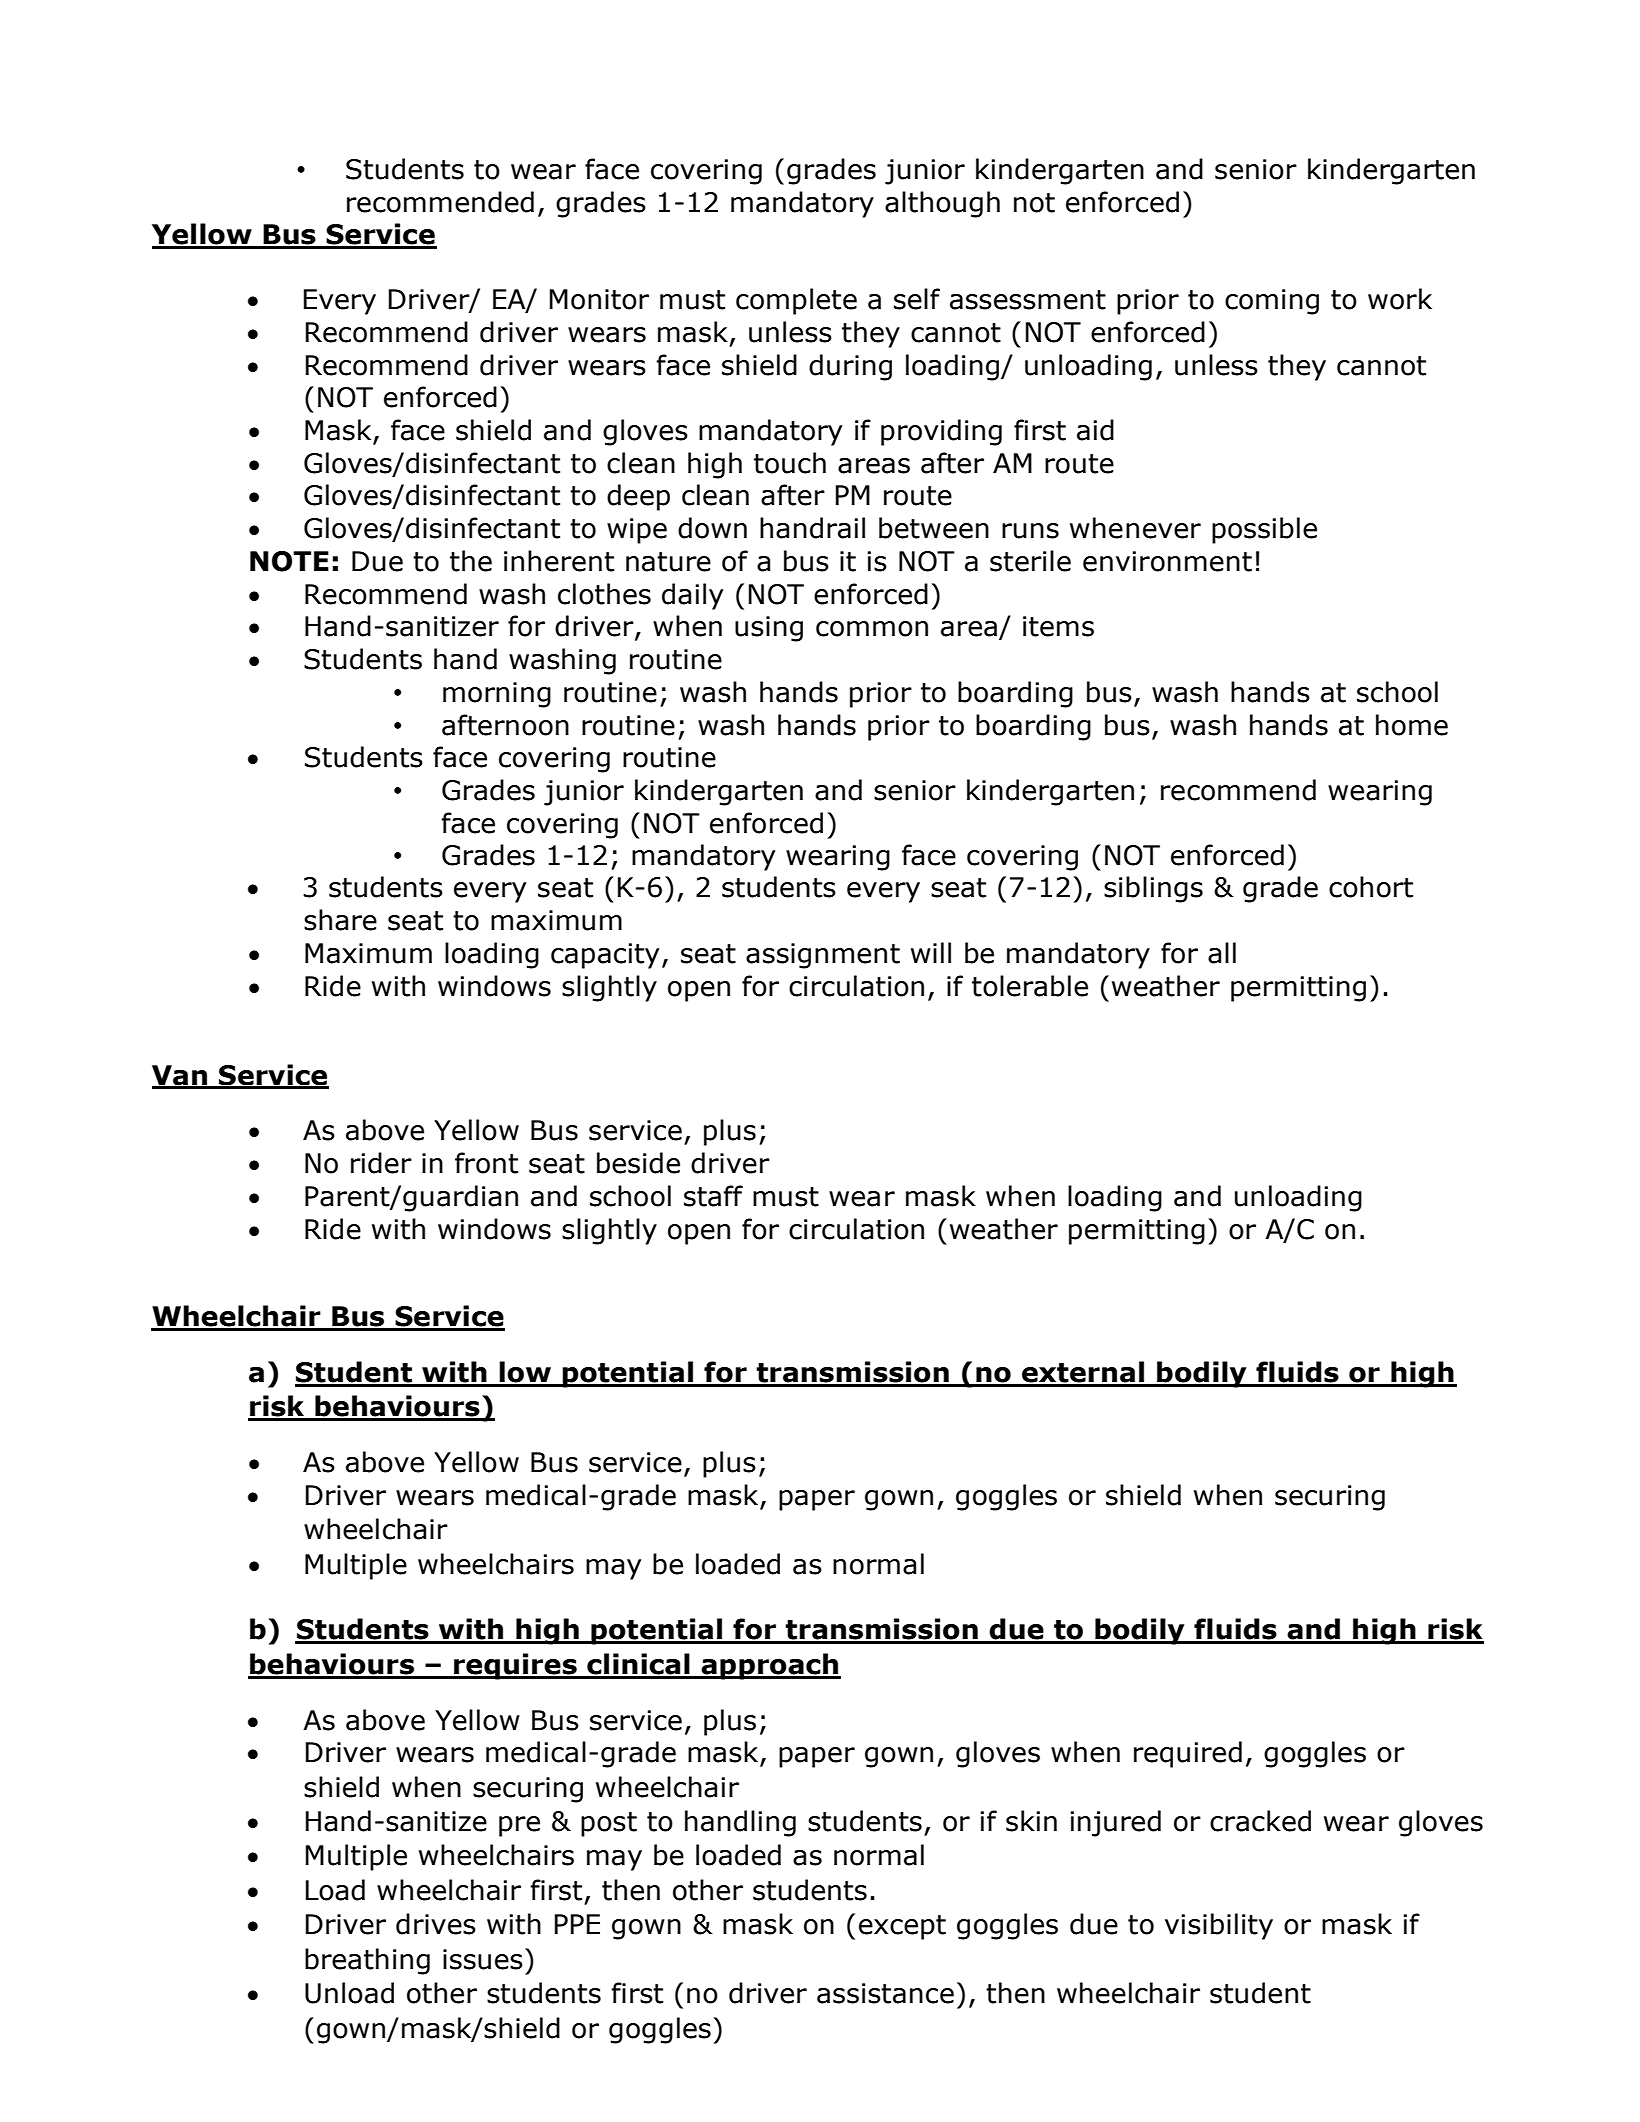 This document has width=1640, height=2122. Describe the element at coordinates (599, 299) in the document. I see `Monitor` at that location.
